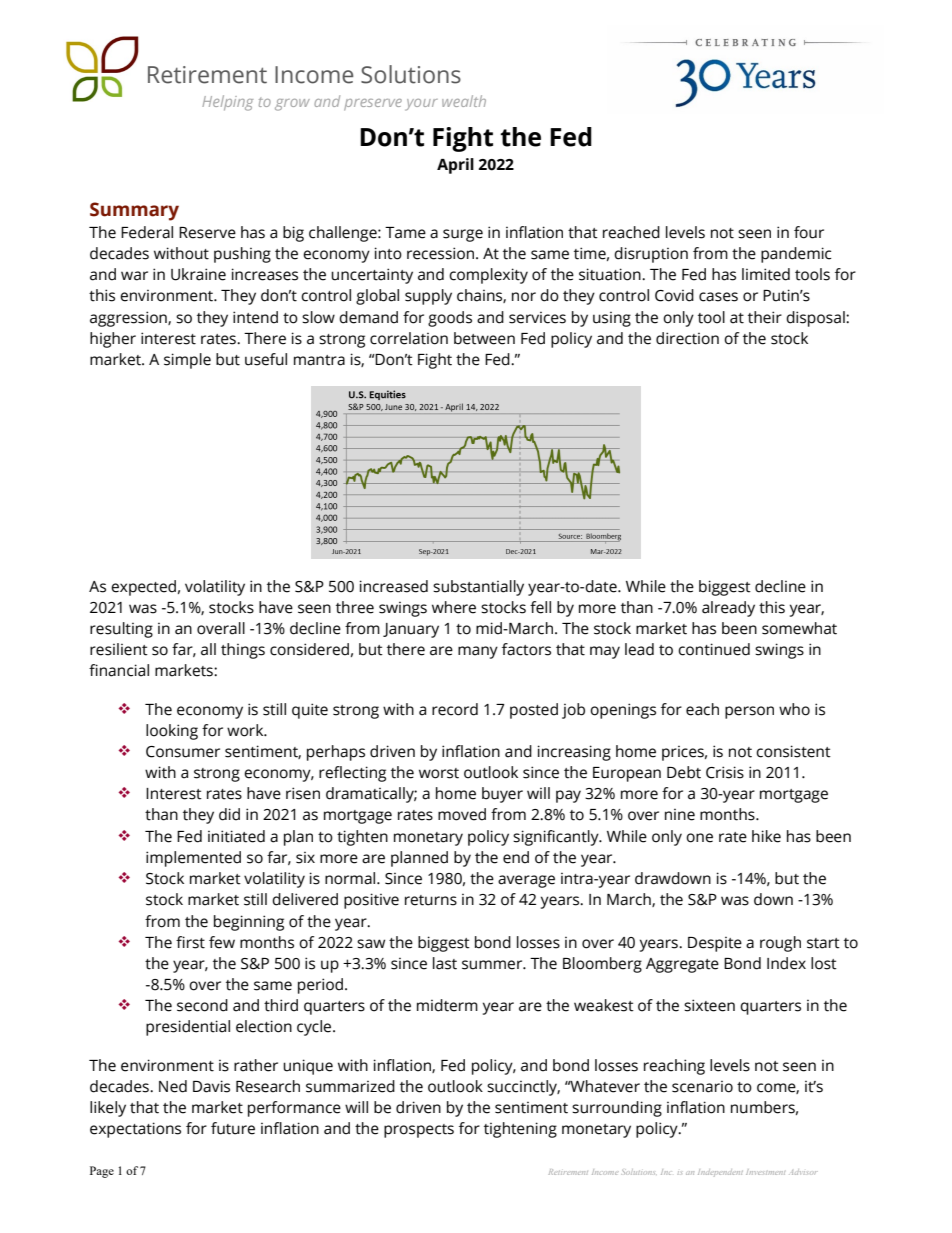  What do you see at coordinates (190, 942) in the screenshot?
I see `first` at bounding box center [190, 942].
